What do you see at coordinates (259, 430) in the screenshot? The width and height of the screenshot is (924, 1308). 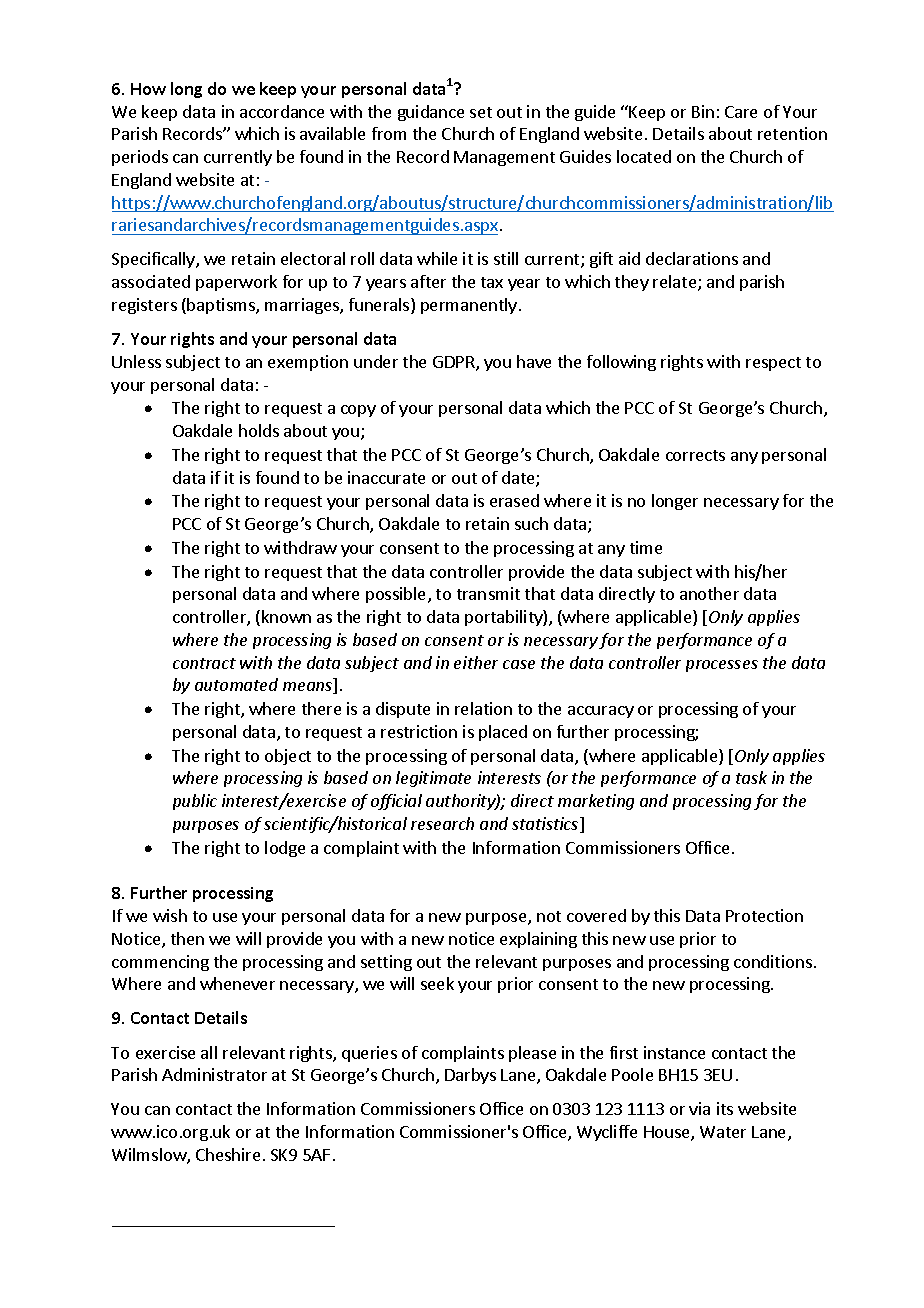 I see `holds` at bounding box center [259, 430].
